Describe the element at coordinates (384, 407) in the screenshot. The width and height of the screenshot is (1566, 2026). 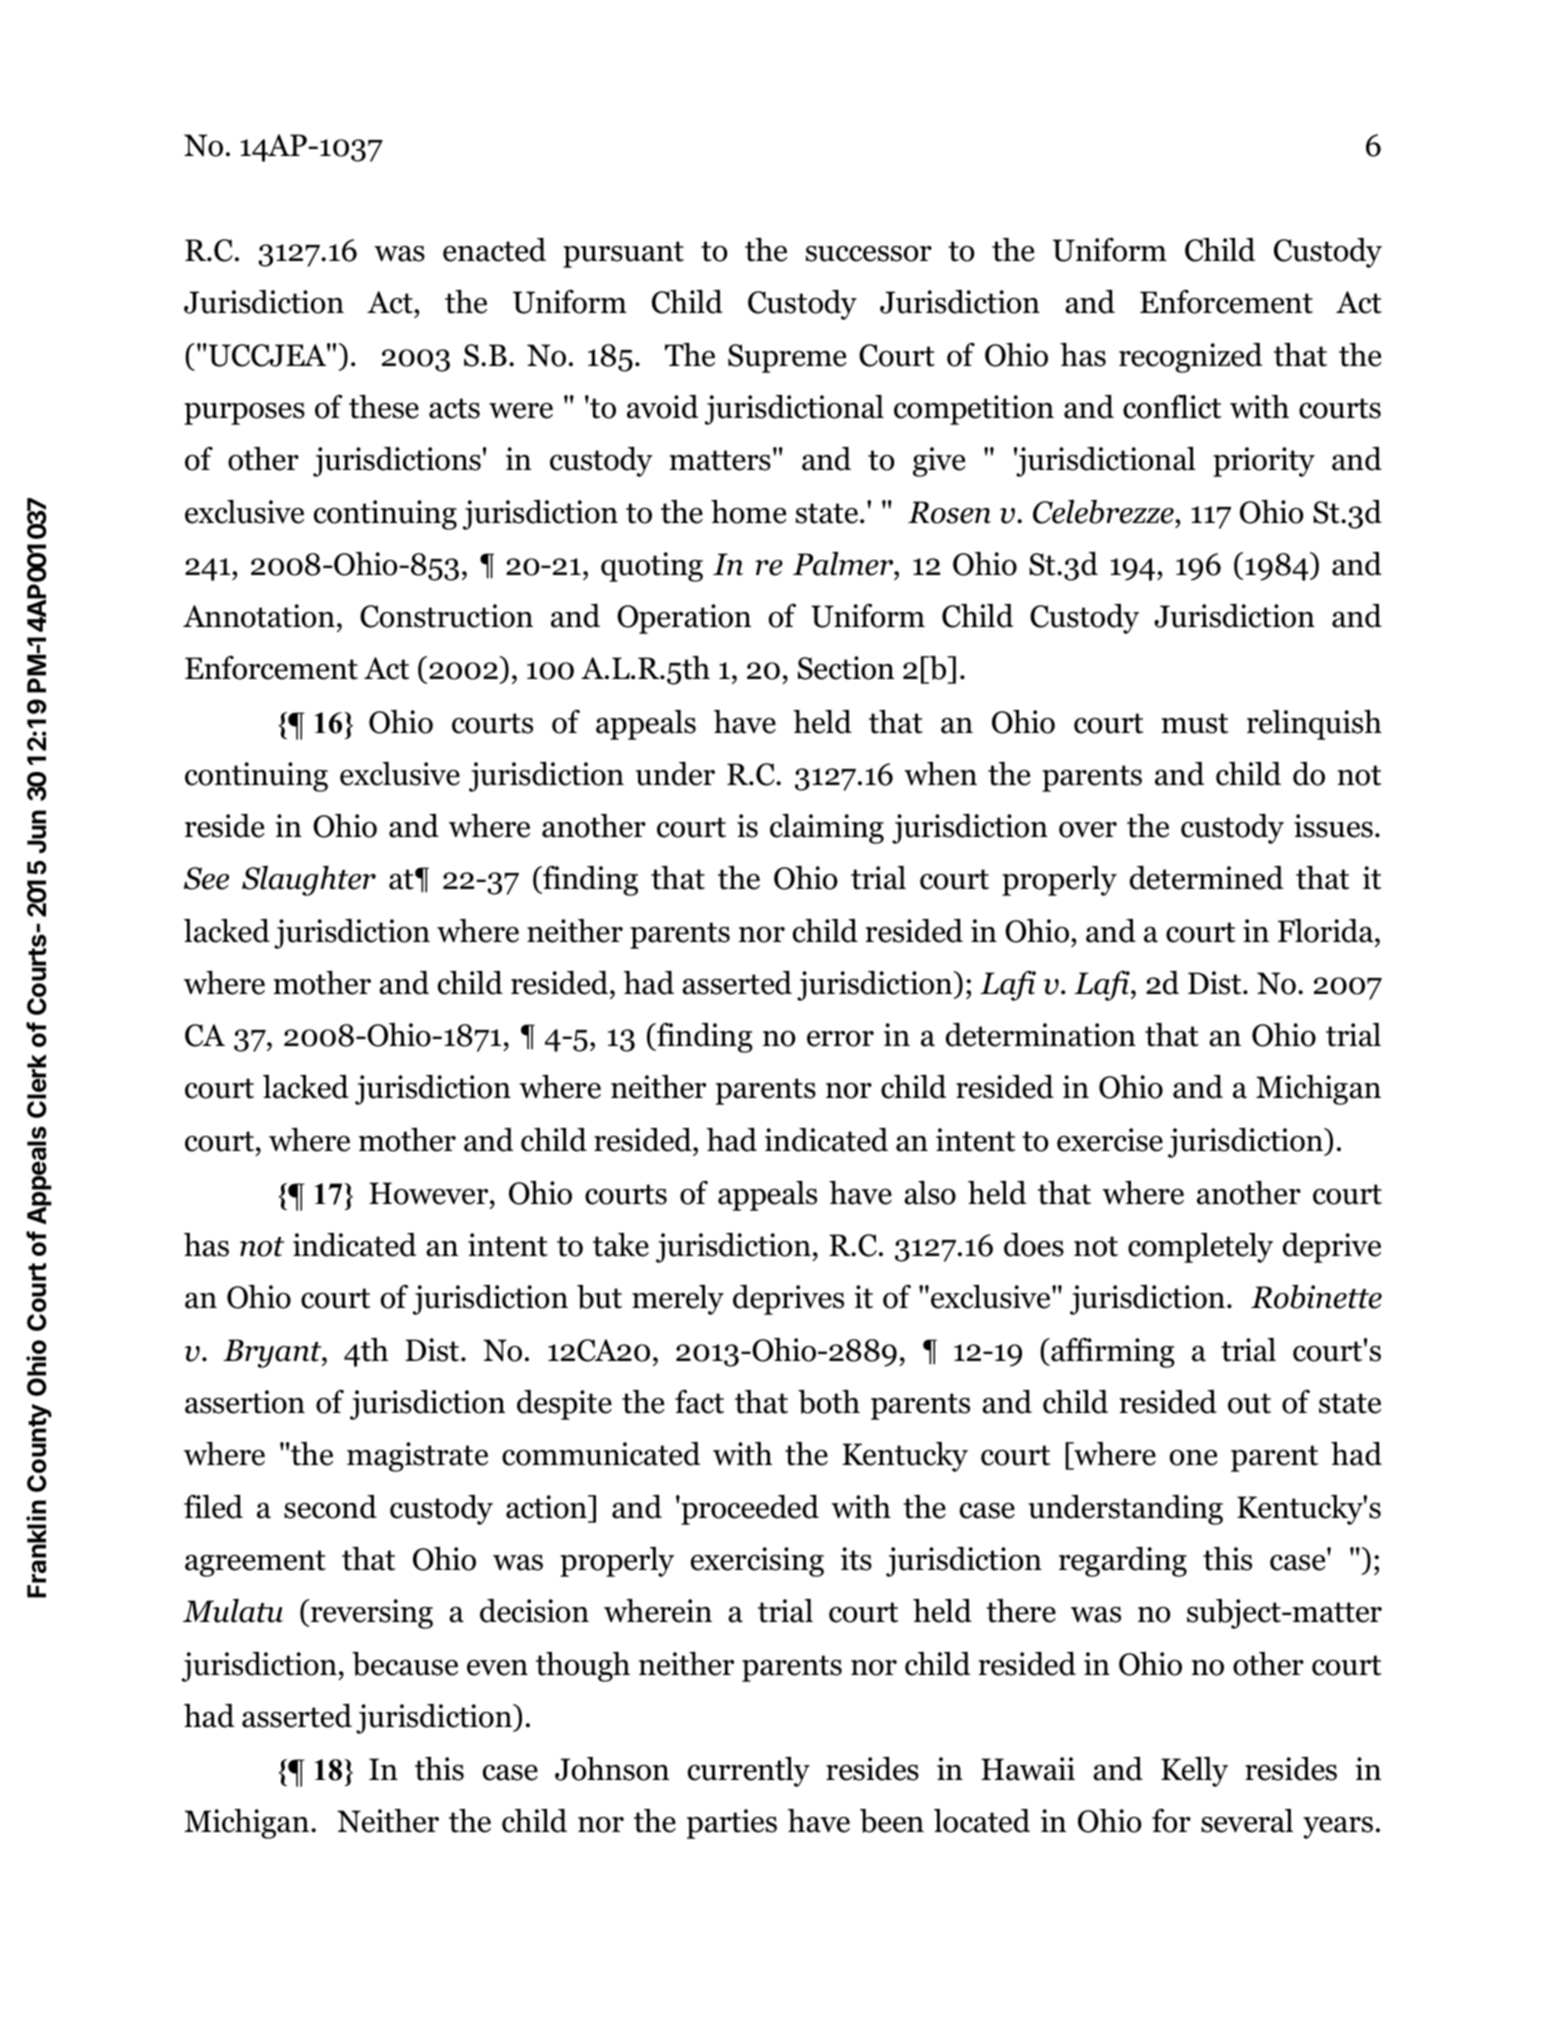
I see `these` at that location.
